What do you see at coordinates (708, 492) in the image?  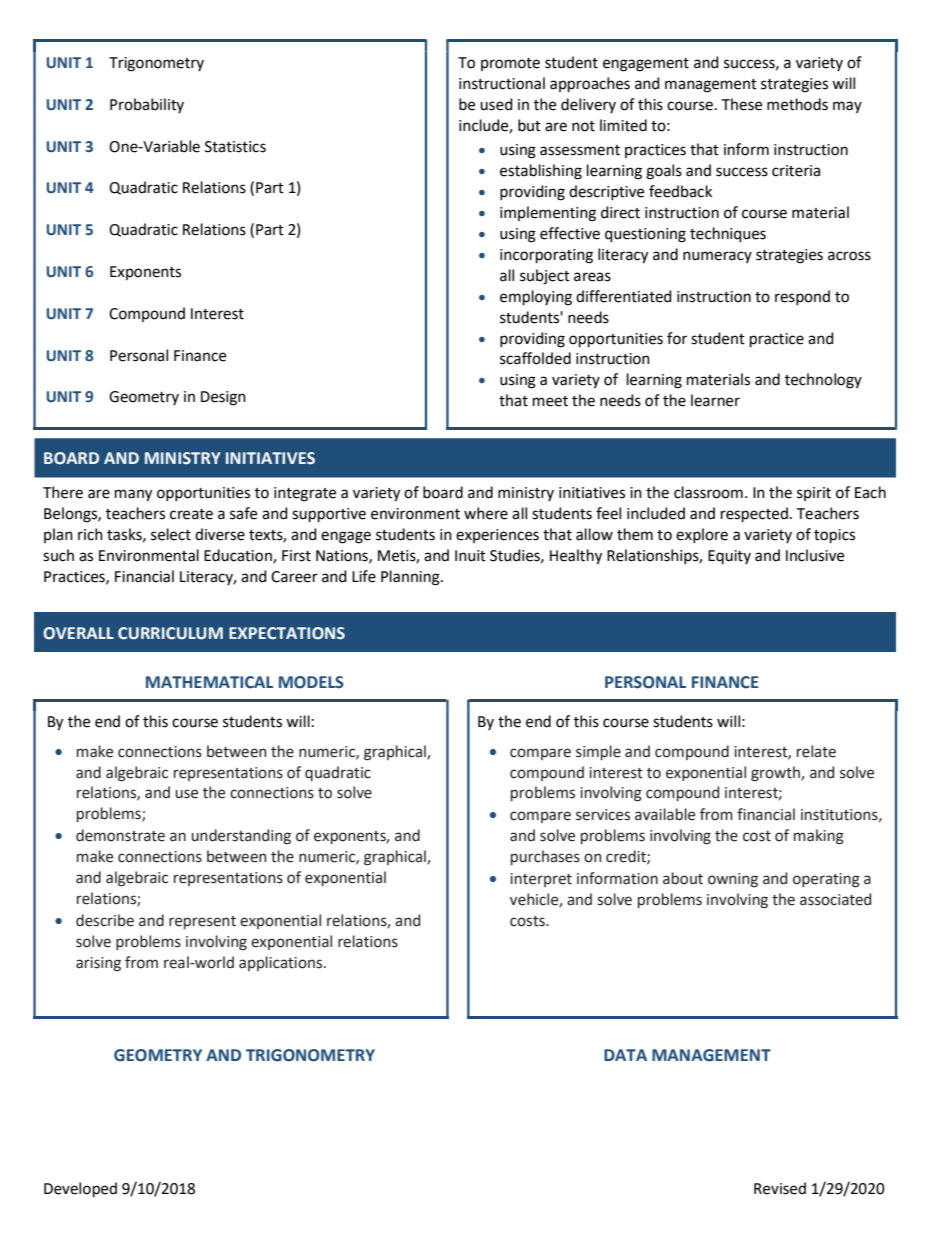 I see `classroom` at bounding box center [708, 492].
